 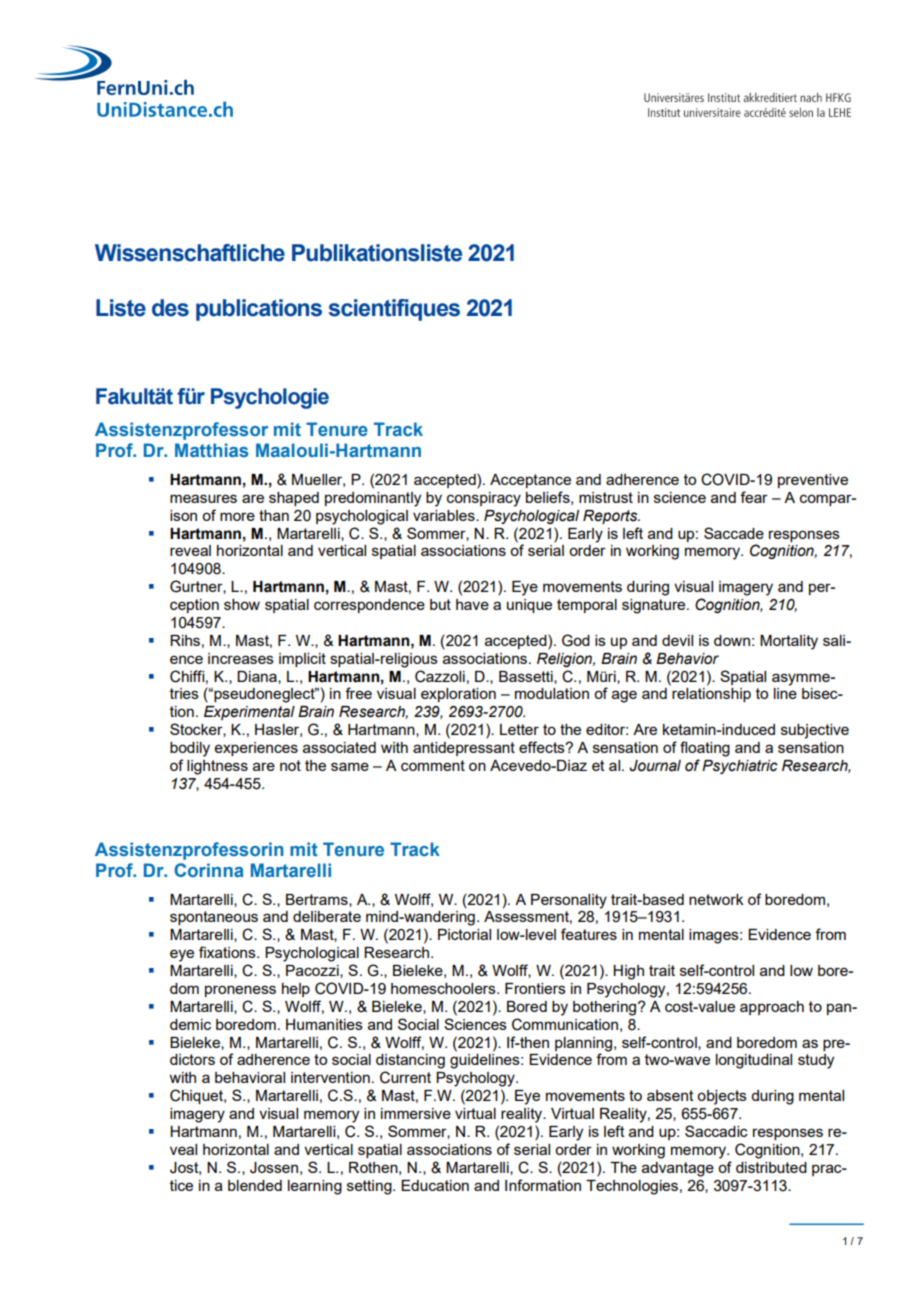 I want to click on preventive, so click(x=813, y=481).
